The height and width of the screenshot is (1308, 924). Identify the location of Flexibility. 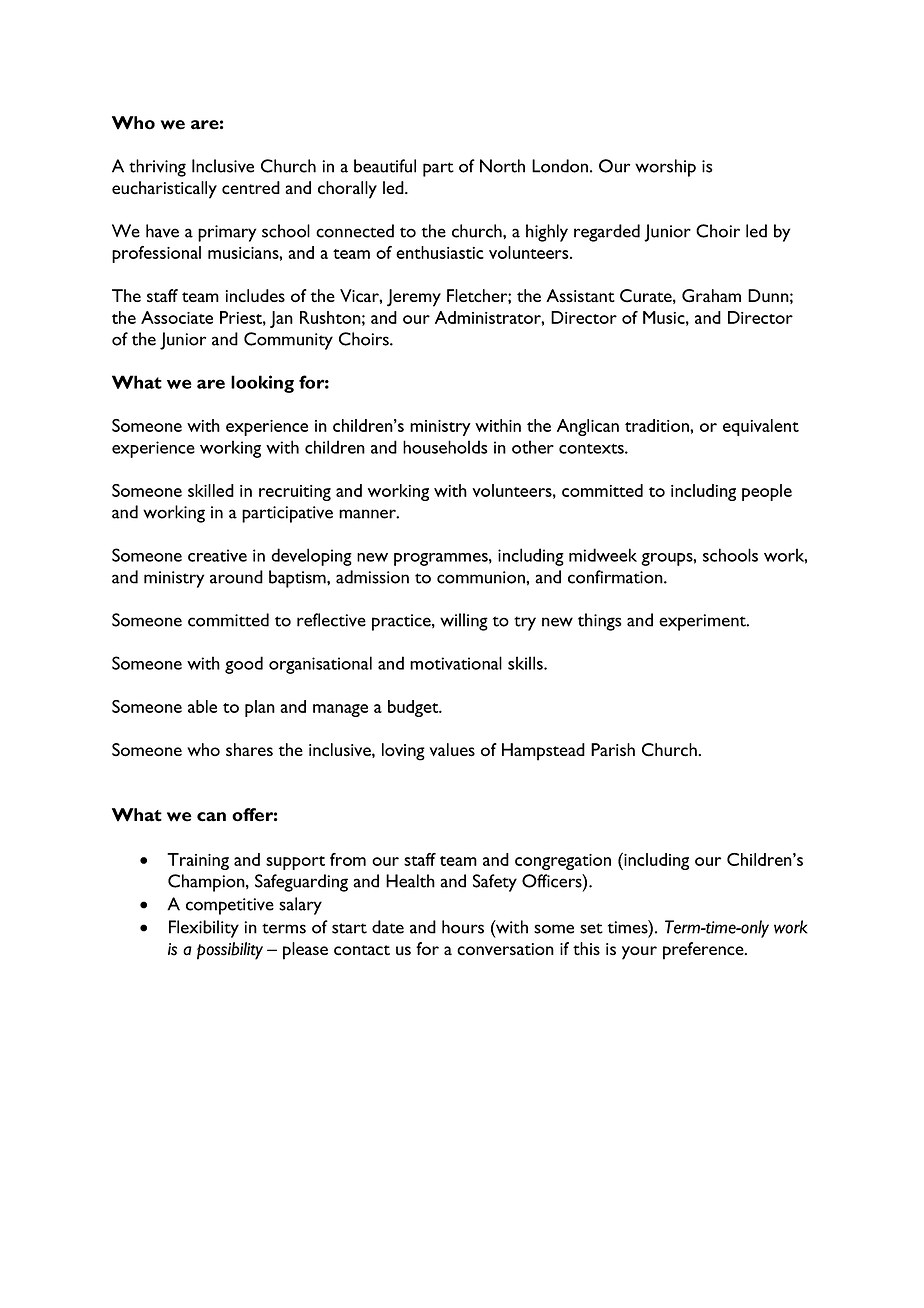
(204, 929).
